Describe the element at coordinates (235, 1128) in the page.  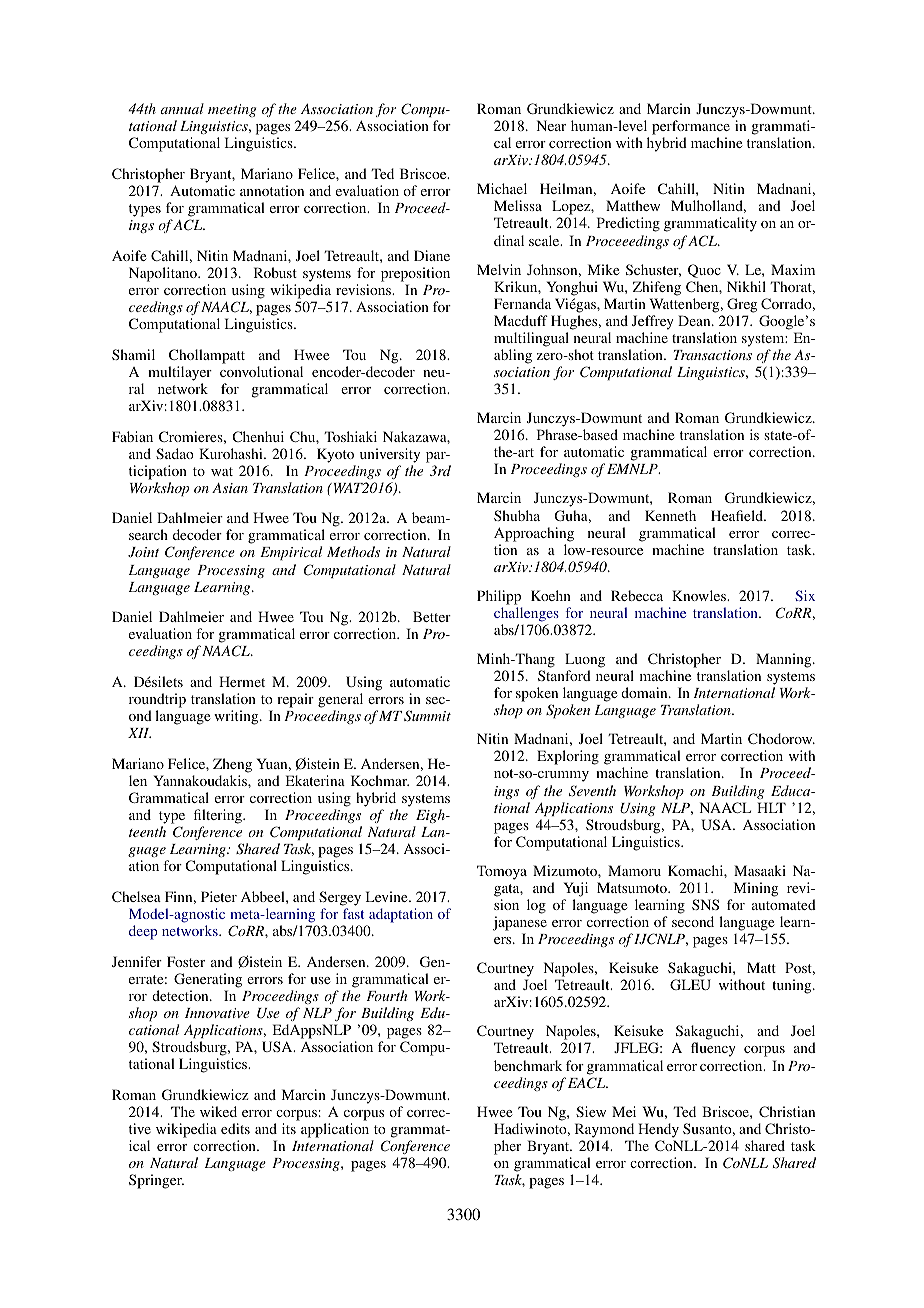
I see `edits` at that location.
